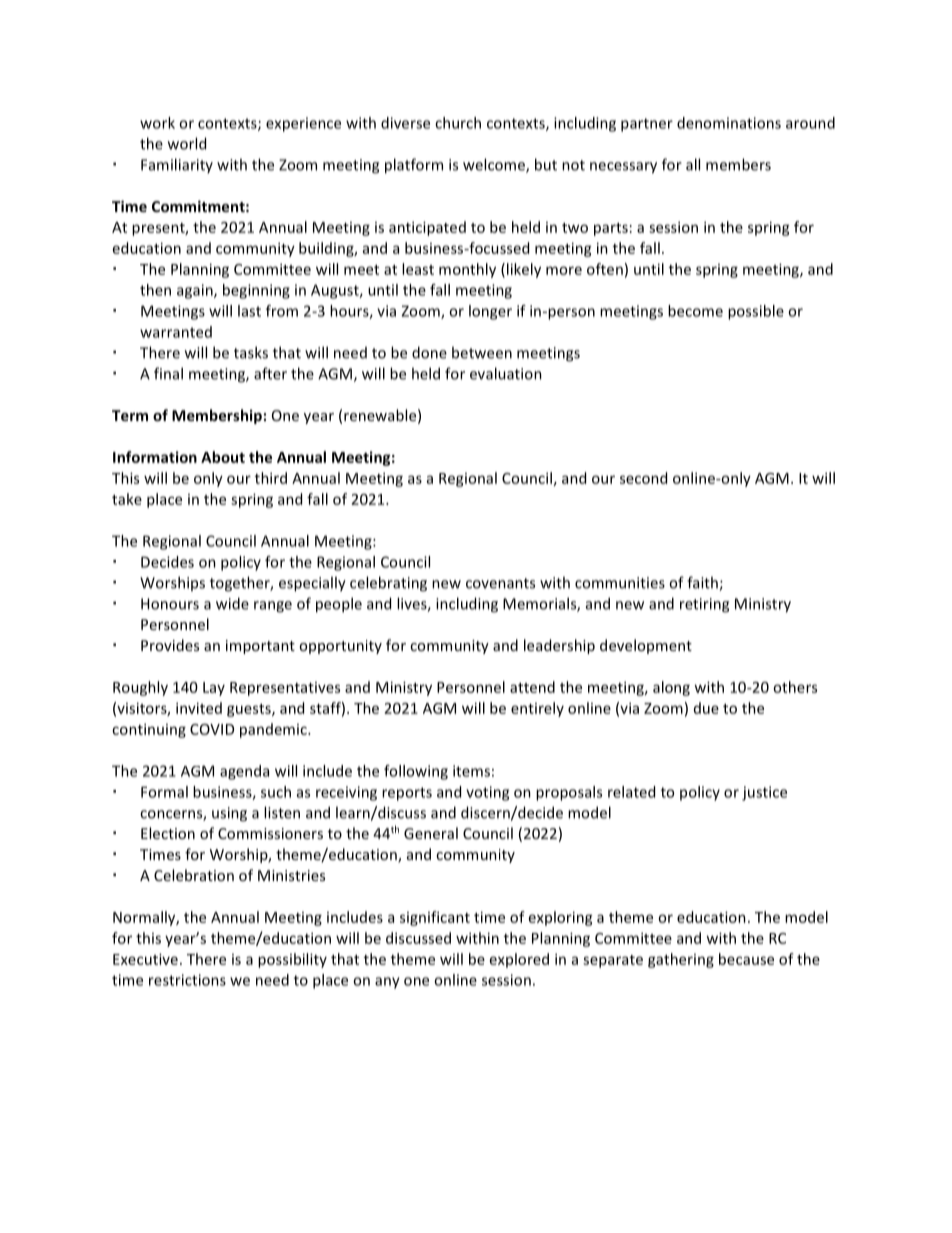 The image size is (952, 1233). Describe the element at coordinates (187, 980) in the screenshot. I see `restrictions` at that location.
